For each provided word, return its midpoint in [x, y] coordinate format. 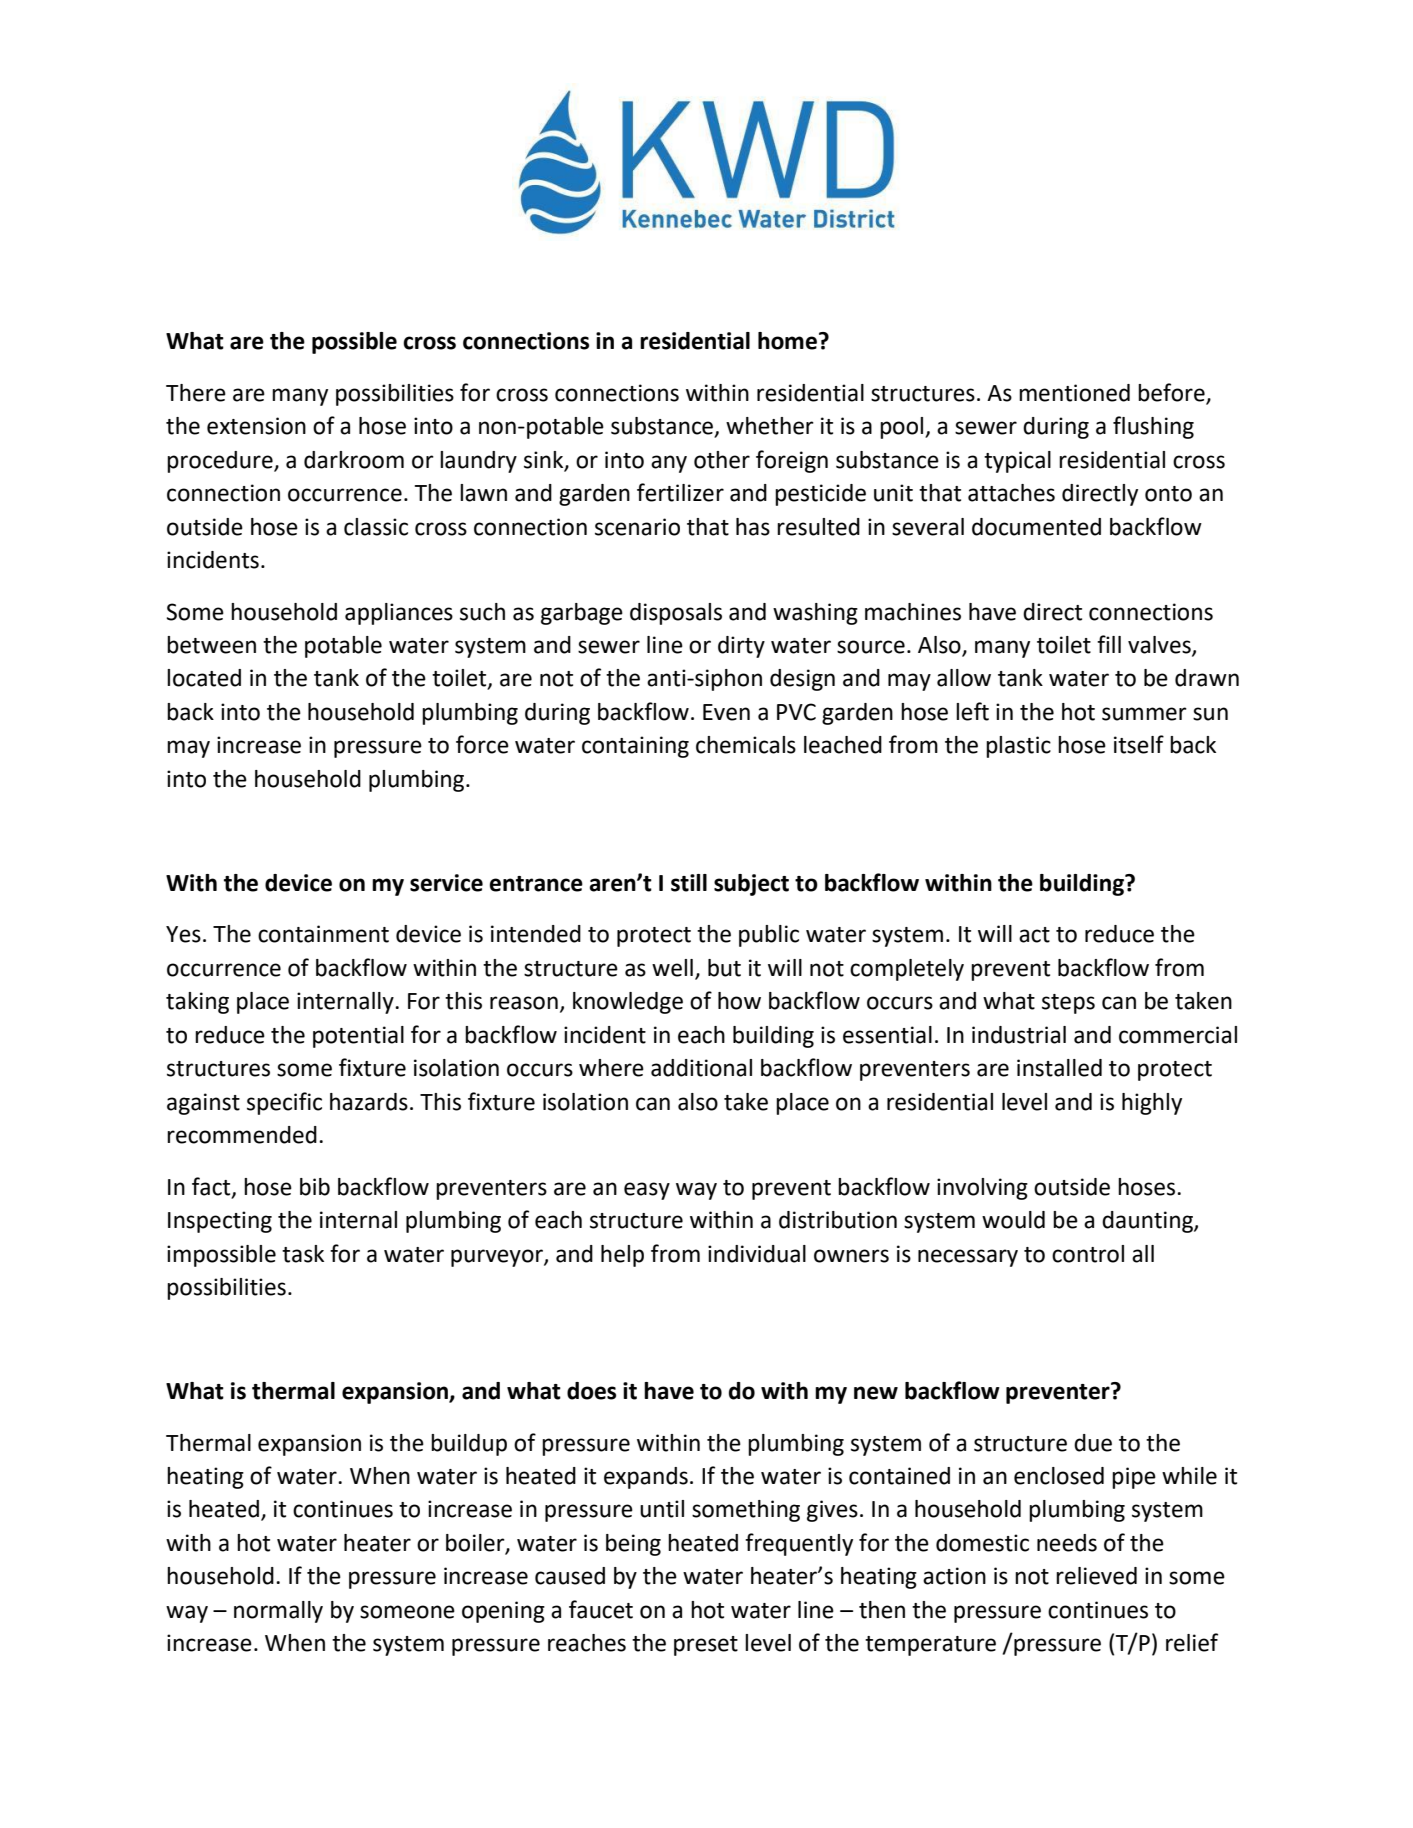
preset [706, 1646]
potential [358, 1037]
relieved [1096, 1576]
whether [770, 426]
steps [1068, 1004]
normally [278, 1612]
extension [256, 426]
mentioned [1074, 393]
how [739, 1001]
